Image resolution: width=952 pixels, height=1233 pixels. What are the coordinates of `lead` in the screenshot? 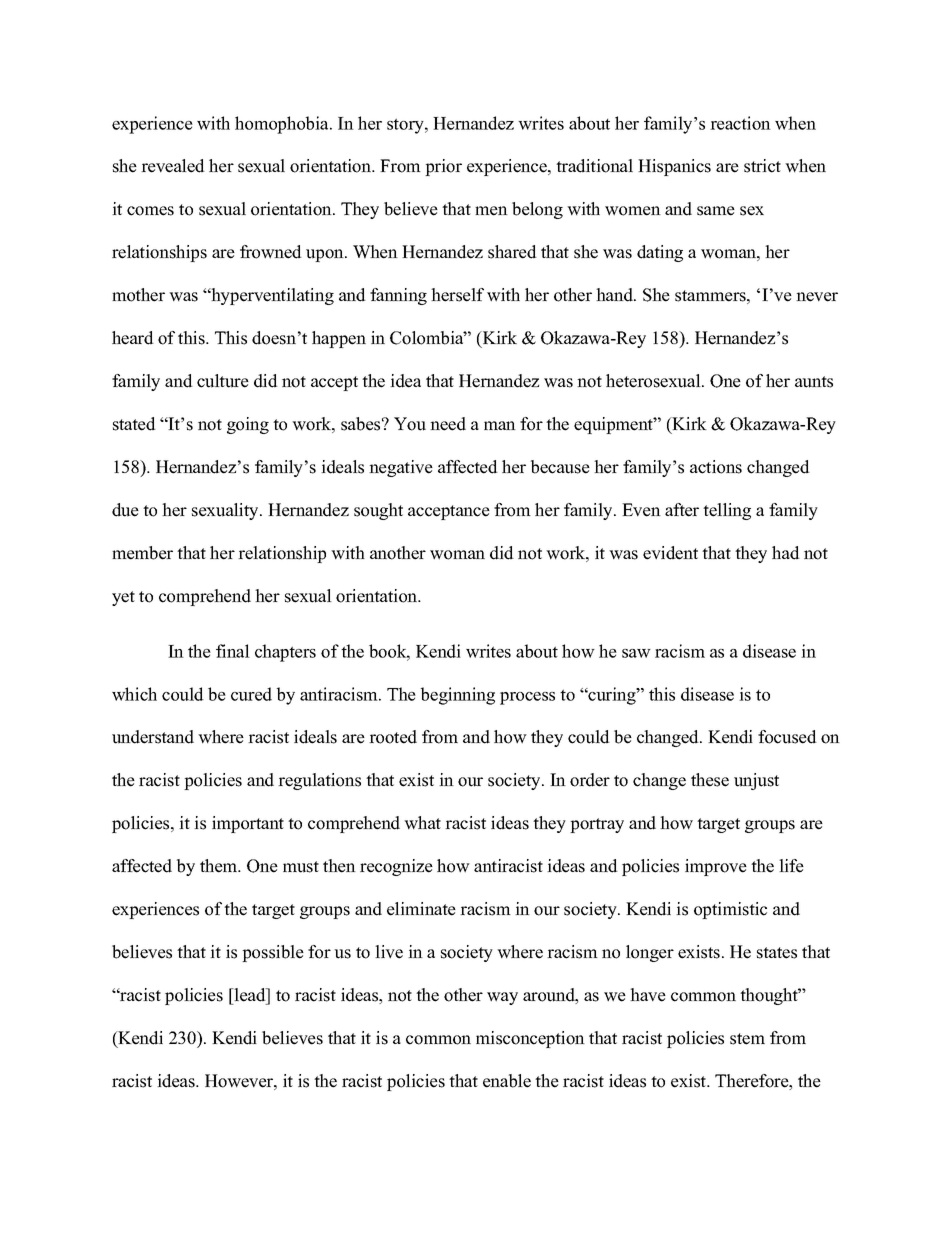 It's located at (250, 995).
